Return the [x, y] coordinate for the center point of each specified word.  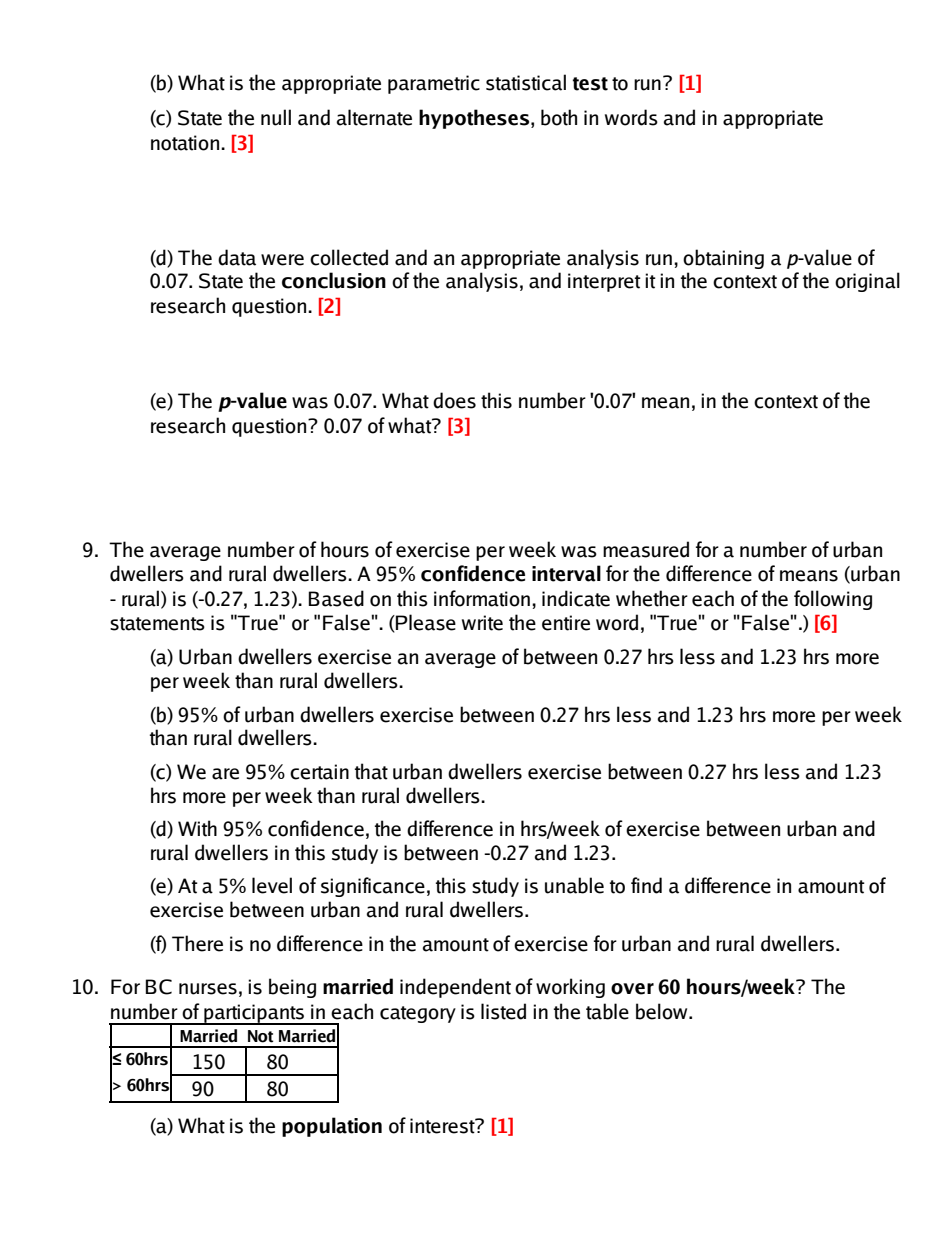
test [590, 84]
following [833, 600]
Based [336, 598]
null [276, 117]
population [332, 1127]
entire [566, 623]
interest [443, 1126]
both [559, 117]
